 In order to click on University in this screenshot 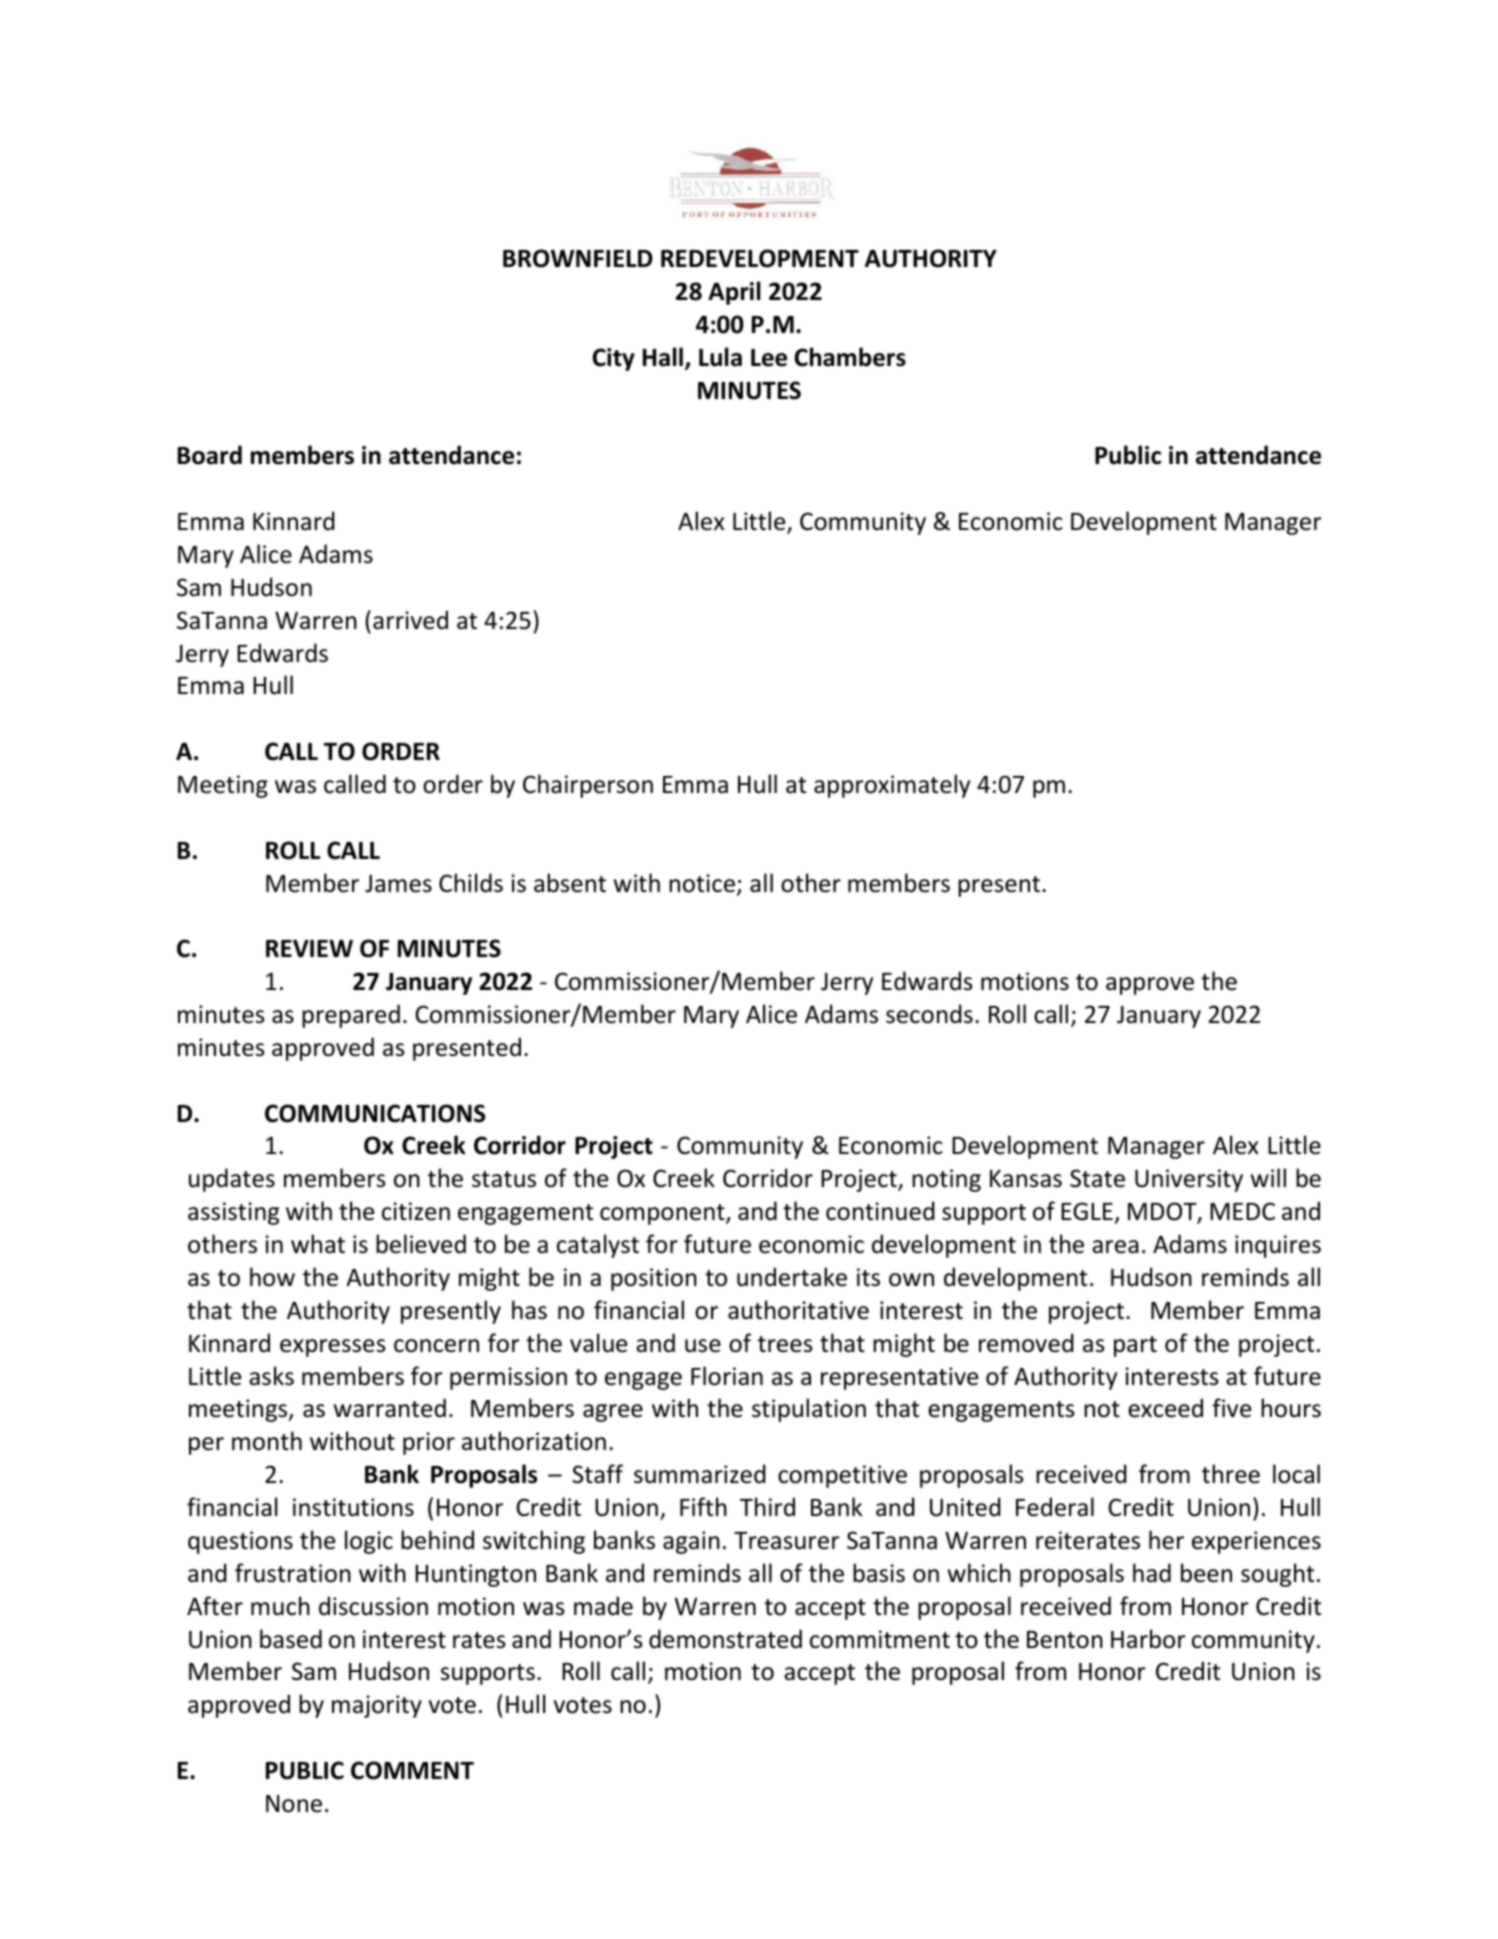, I will do `click(1189, 1180)`.
